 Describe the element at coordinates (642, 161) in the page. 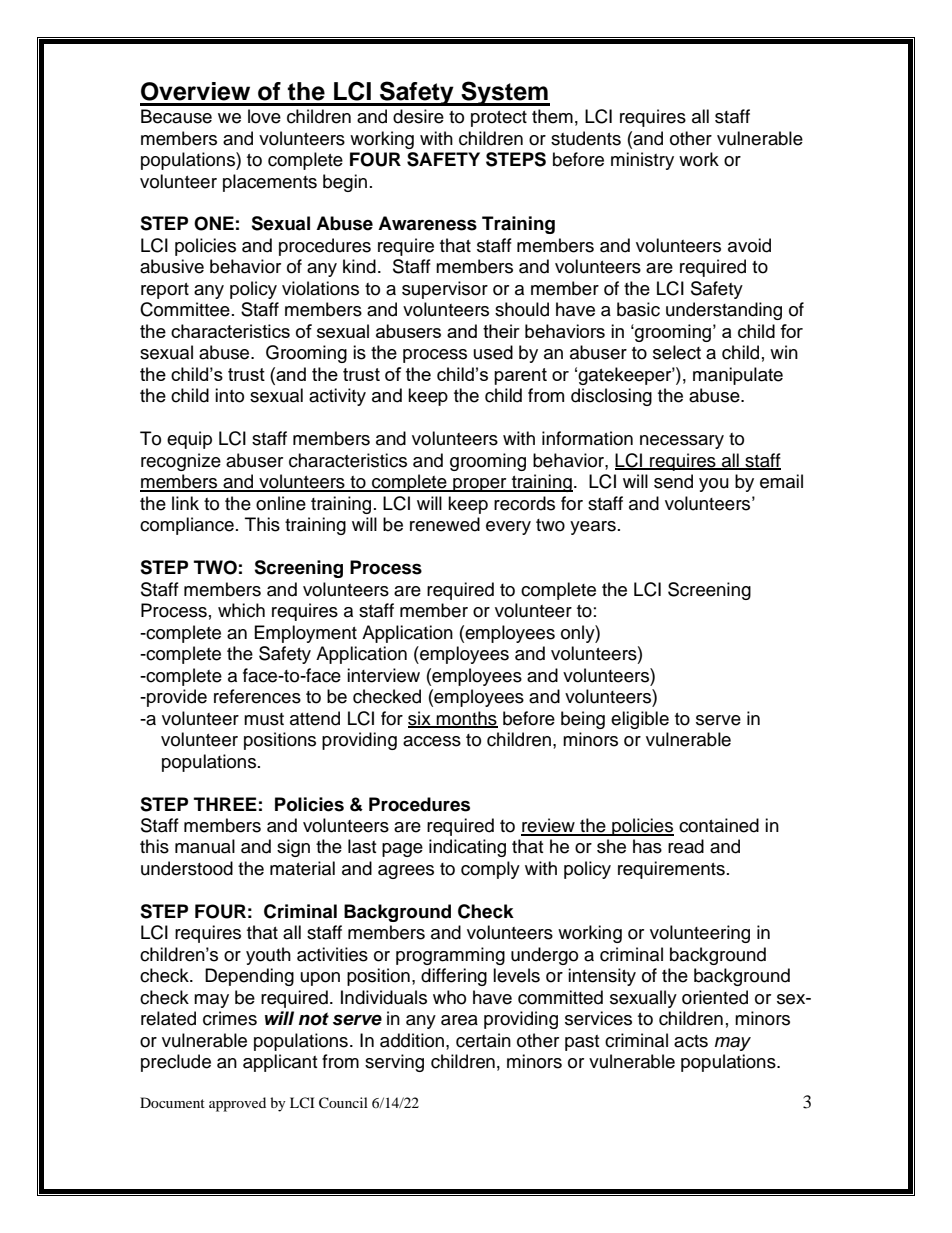

I see `ministry` at that location.
